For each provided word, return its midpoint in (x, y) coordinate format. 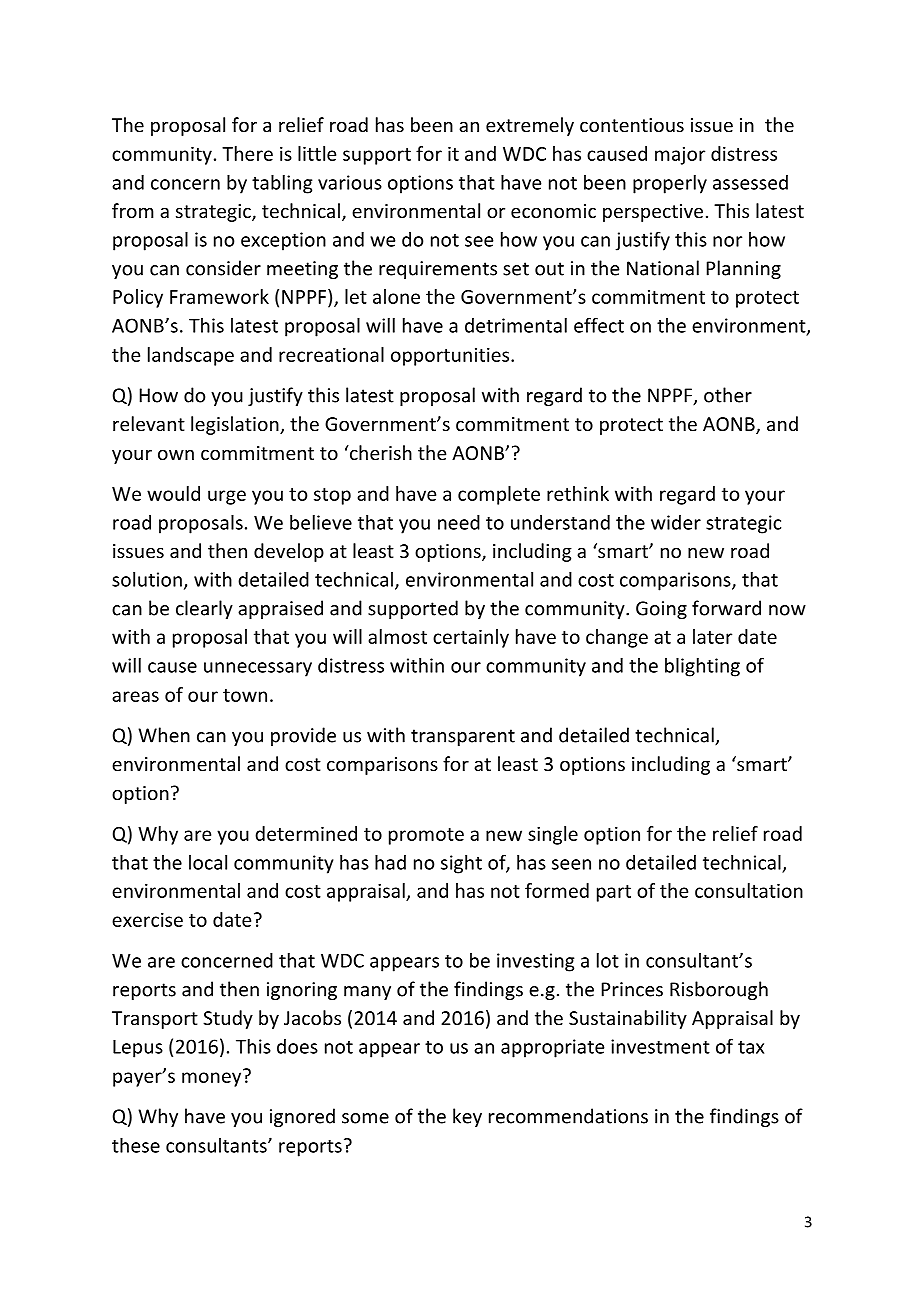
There (247, 153)
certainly (471, 638)
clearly (204, 609)
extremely (530, 126)
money (213, 1078)
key (467, 1117)
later (712, 636)
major (680, 156)
